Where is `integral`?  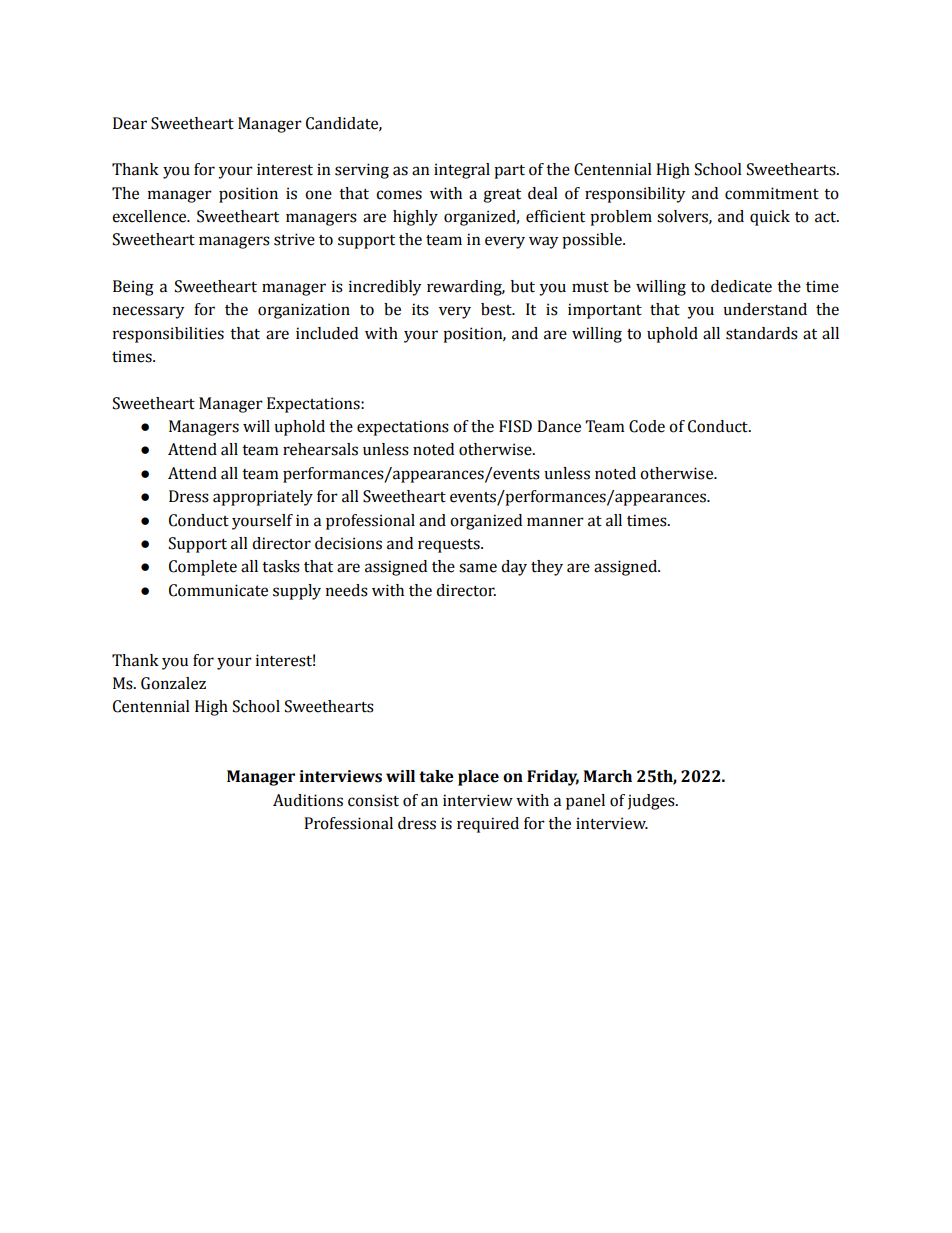 integral is located at coordinates (462, 171).
